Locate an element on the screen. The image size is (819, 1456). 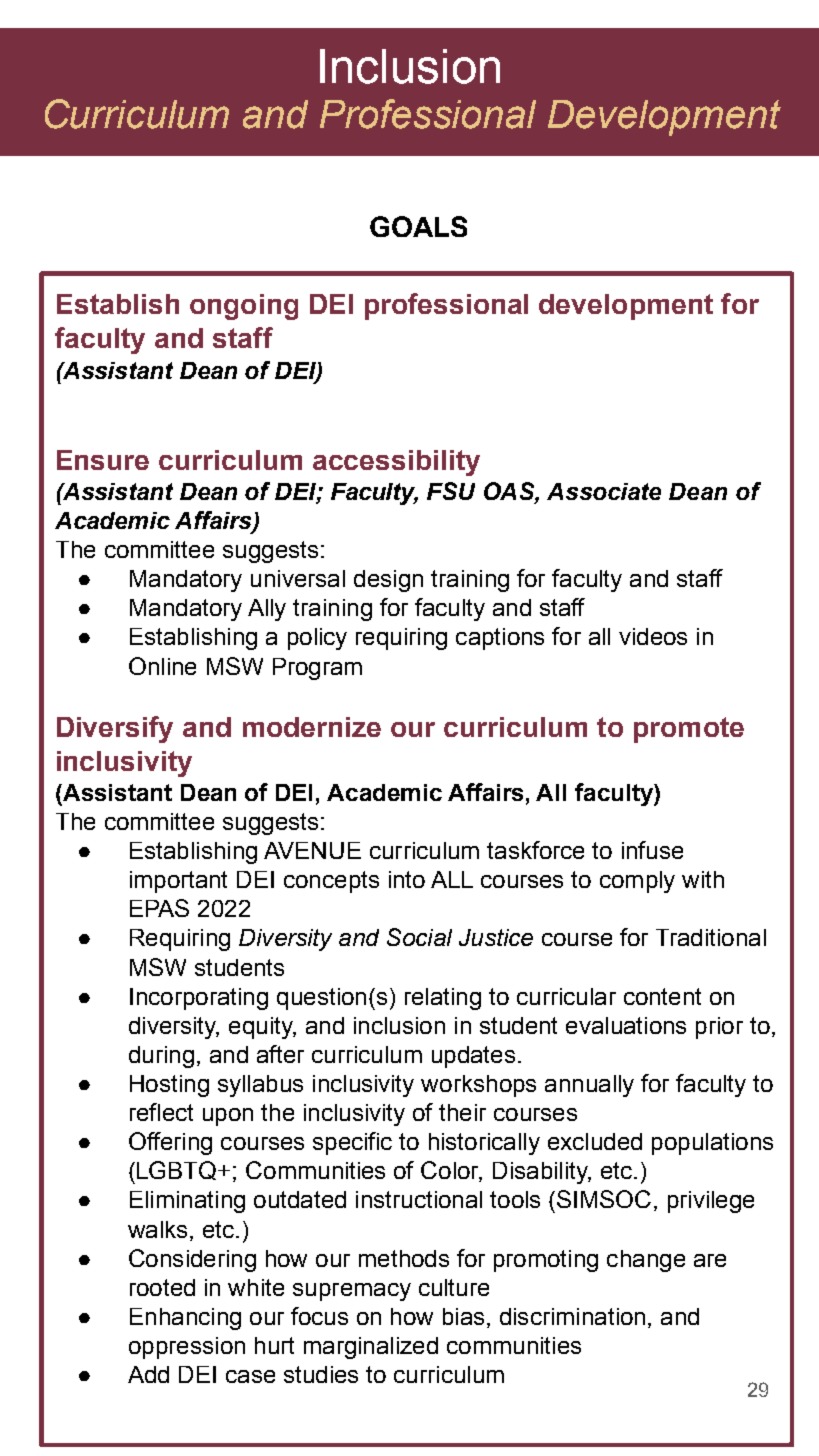
accessibility is located at coordinates (396, 463).
